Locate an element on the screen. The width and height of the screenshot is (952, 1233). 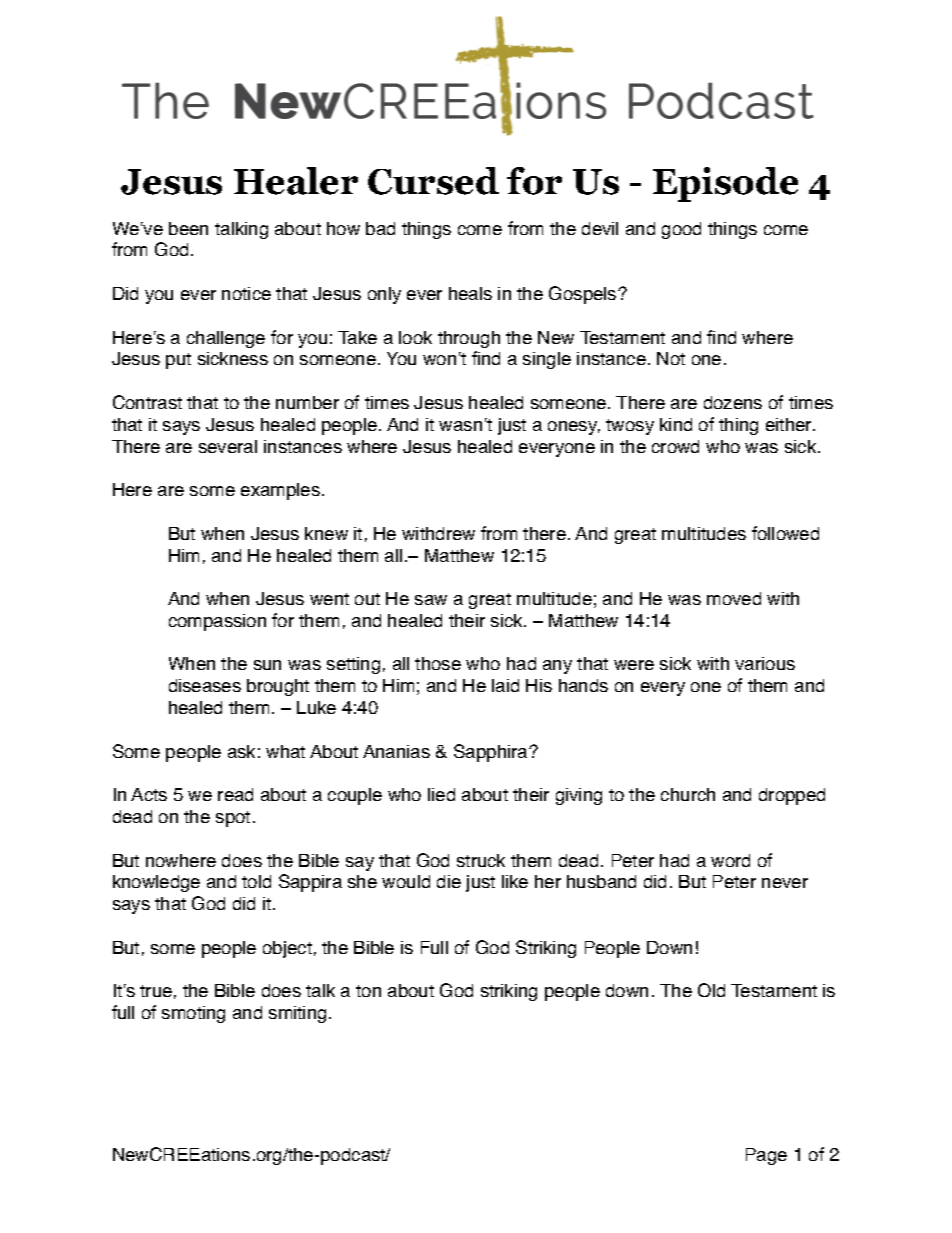
been is located at coordinates (188, 228).
